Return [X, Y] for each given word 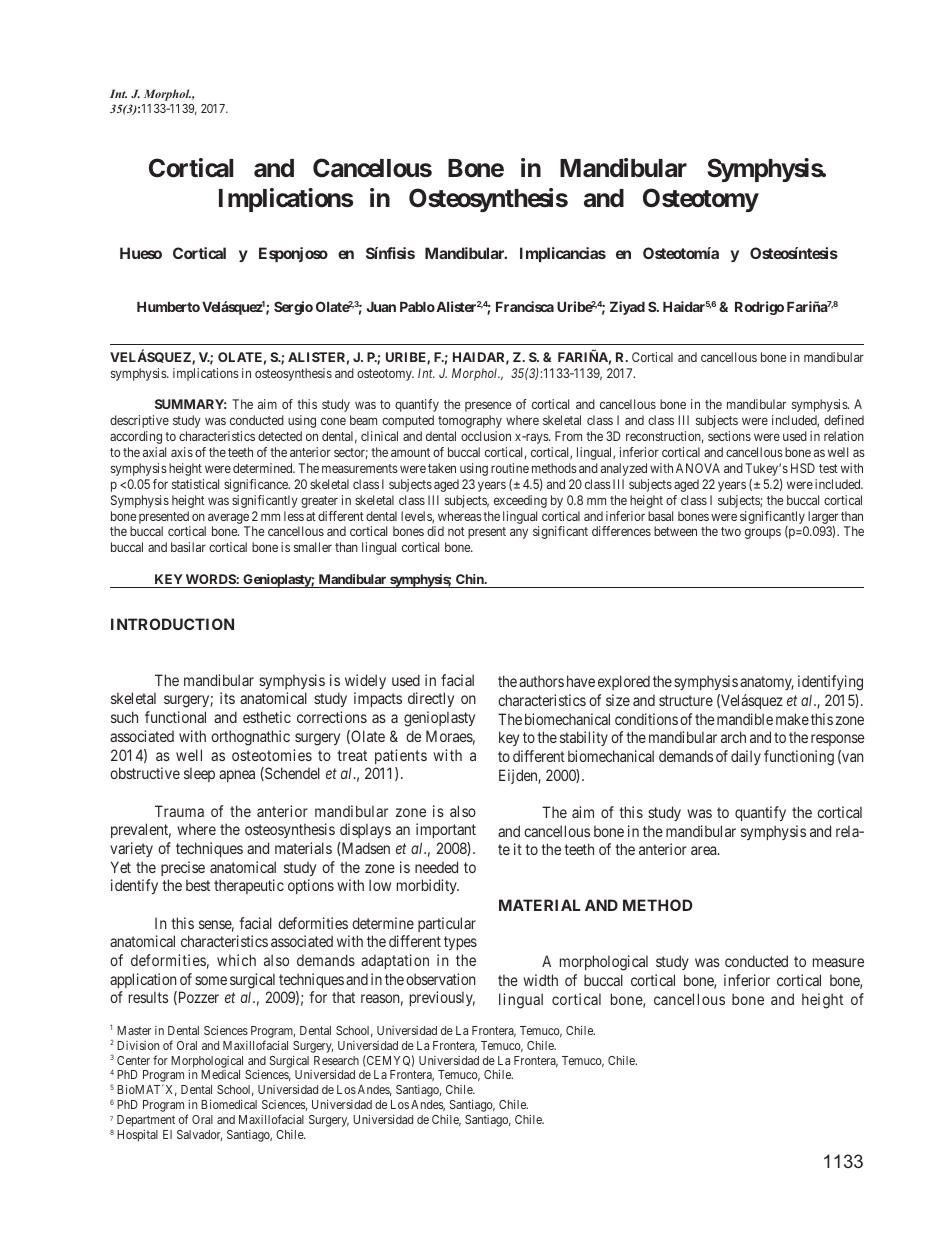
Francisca [525, 306]
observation [440, 979]
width [540, 980]
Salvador [199, 1135]
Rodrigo [759, 308]
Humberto [168, 307]
